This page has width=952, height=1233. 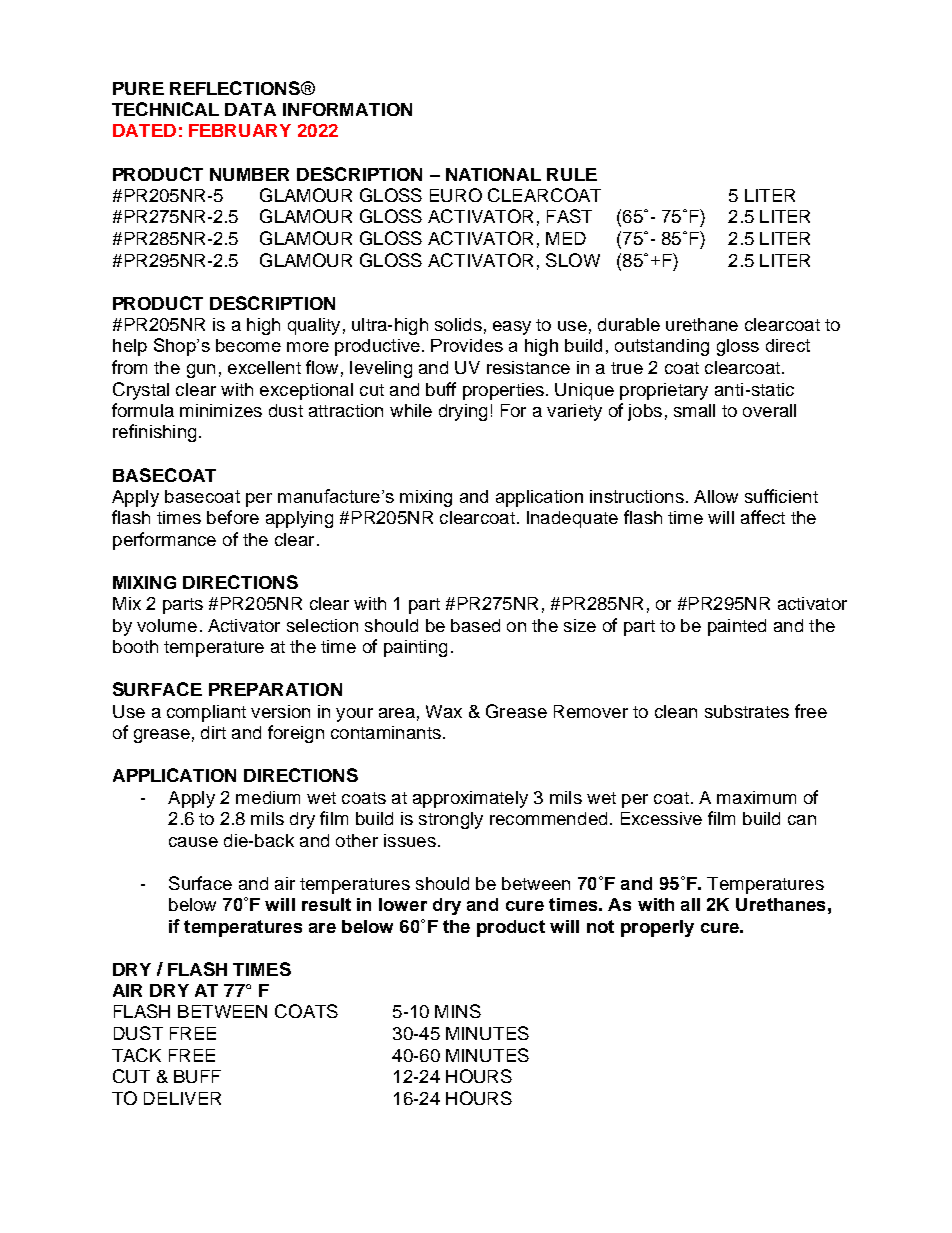 What do you see at coordinates (572, 174) in the page?
I see `RULE` at bounding box center [572, 174].
